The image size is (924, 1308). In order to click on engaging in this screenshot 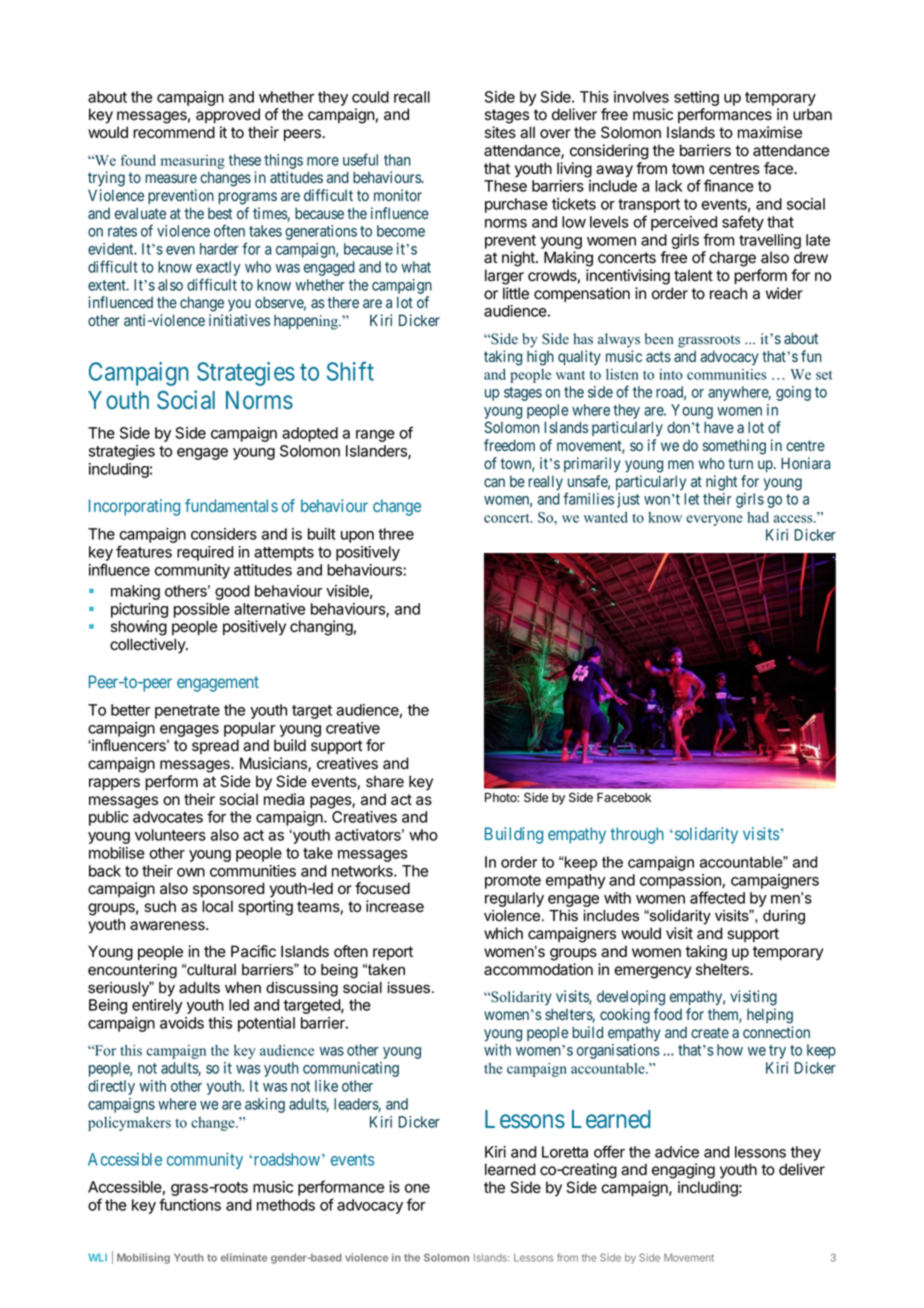, I will do `click(683, 1171)`.
